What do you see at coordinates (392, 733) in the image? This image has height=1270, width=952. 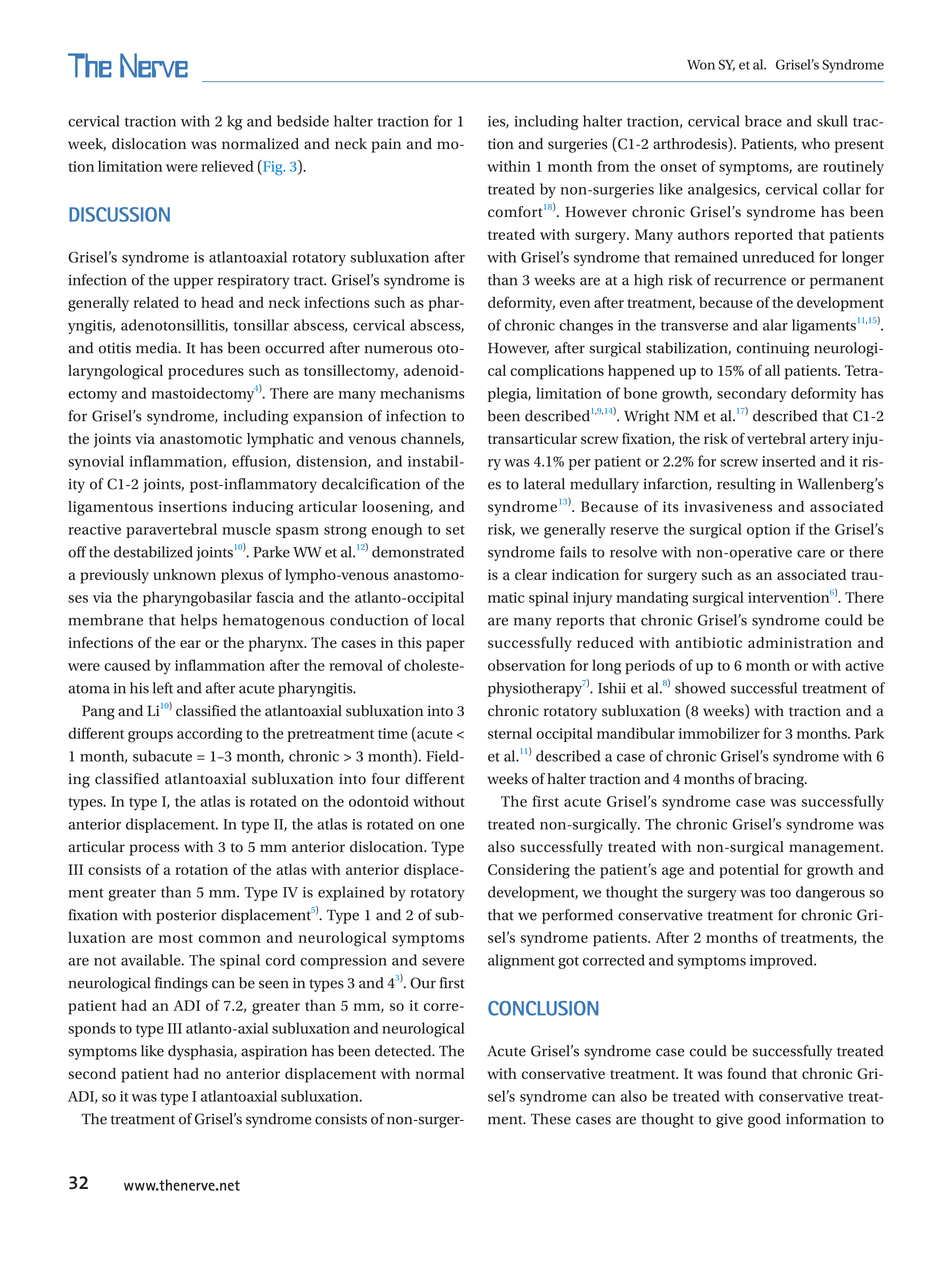 I see `time` at bounding box center [392, 733].
